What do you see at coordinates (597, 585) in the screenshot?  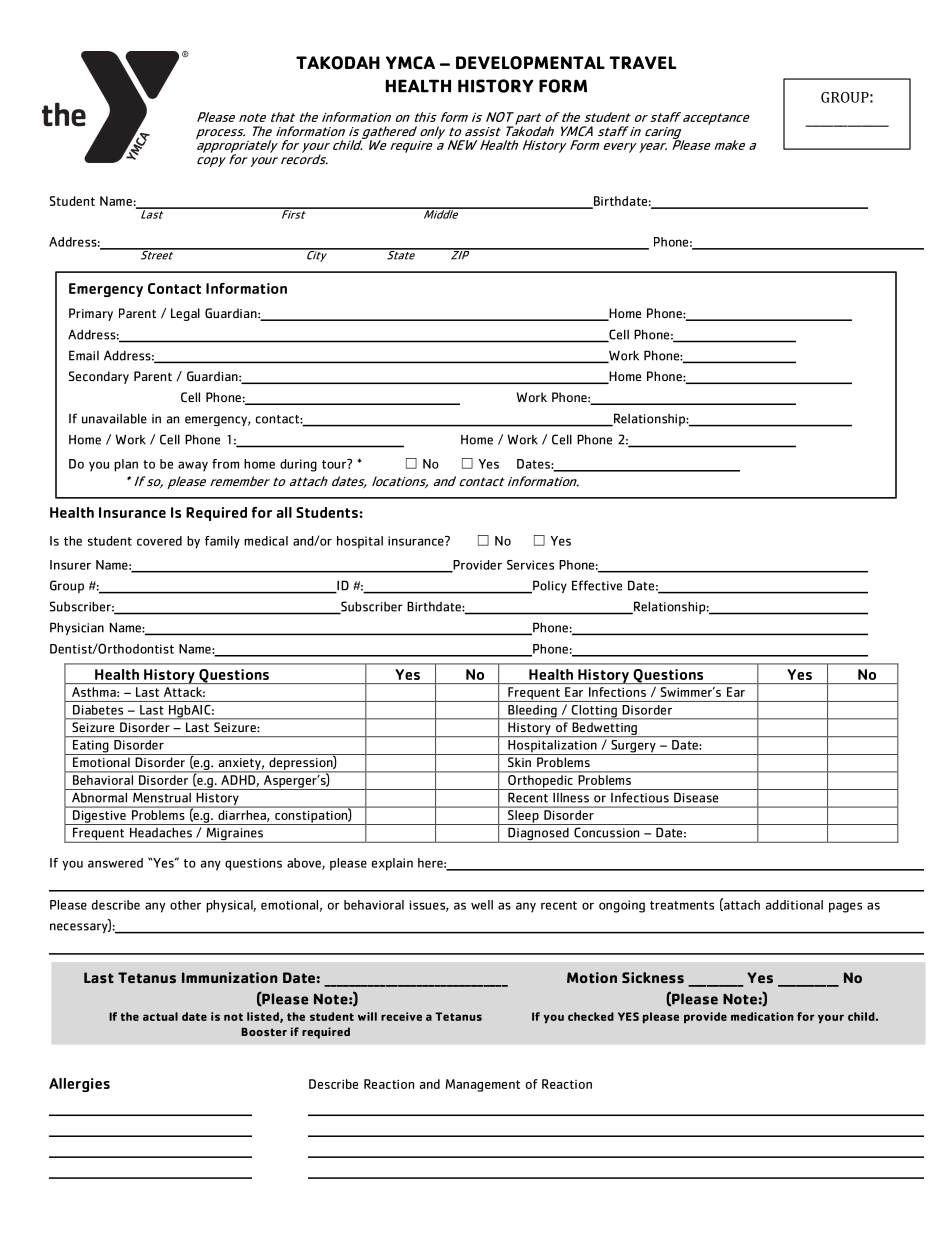 I see `Effective` at bounding box center [597, 585].
